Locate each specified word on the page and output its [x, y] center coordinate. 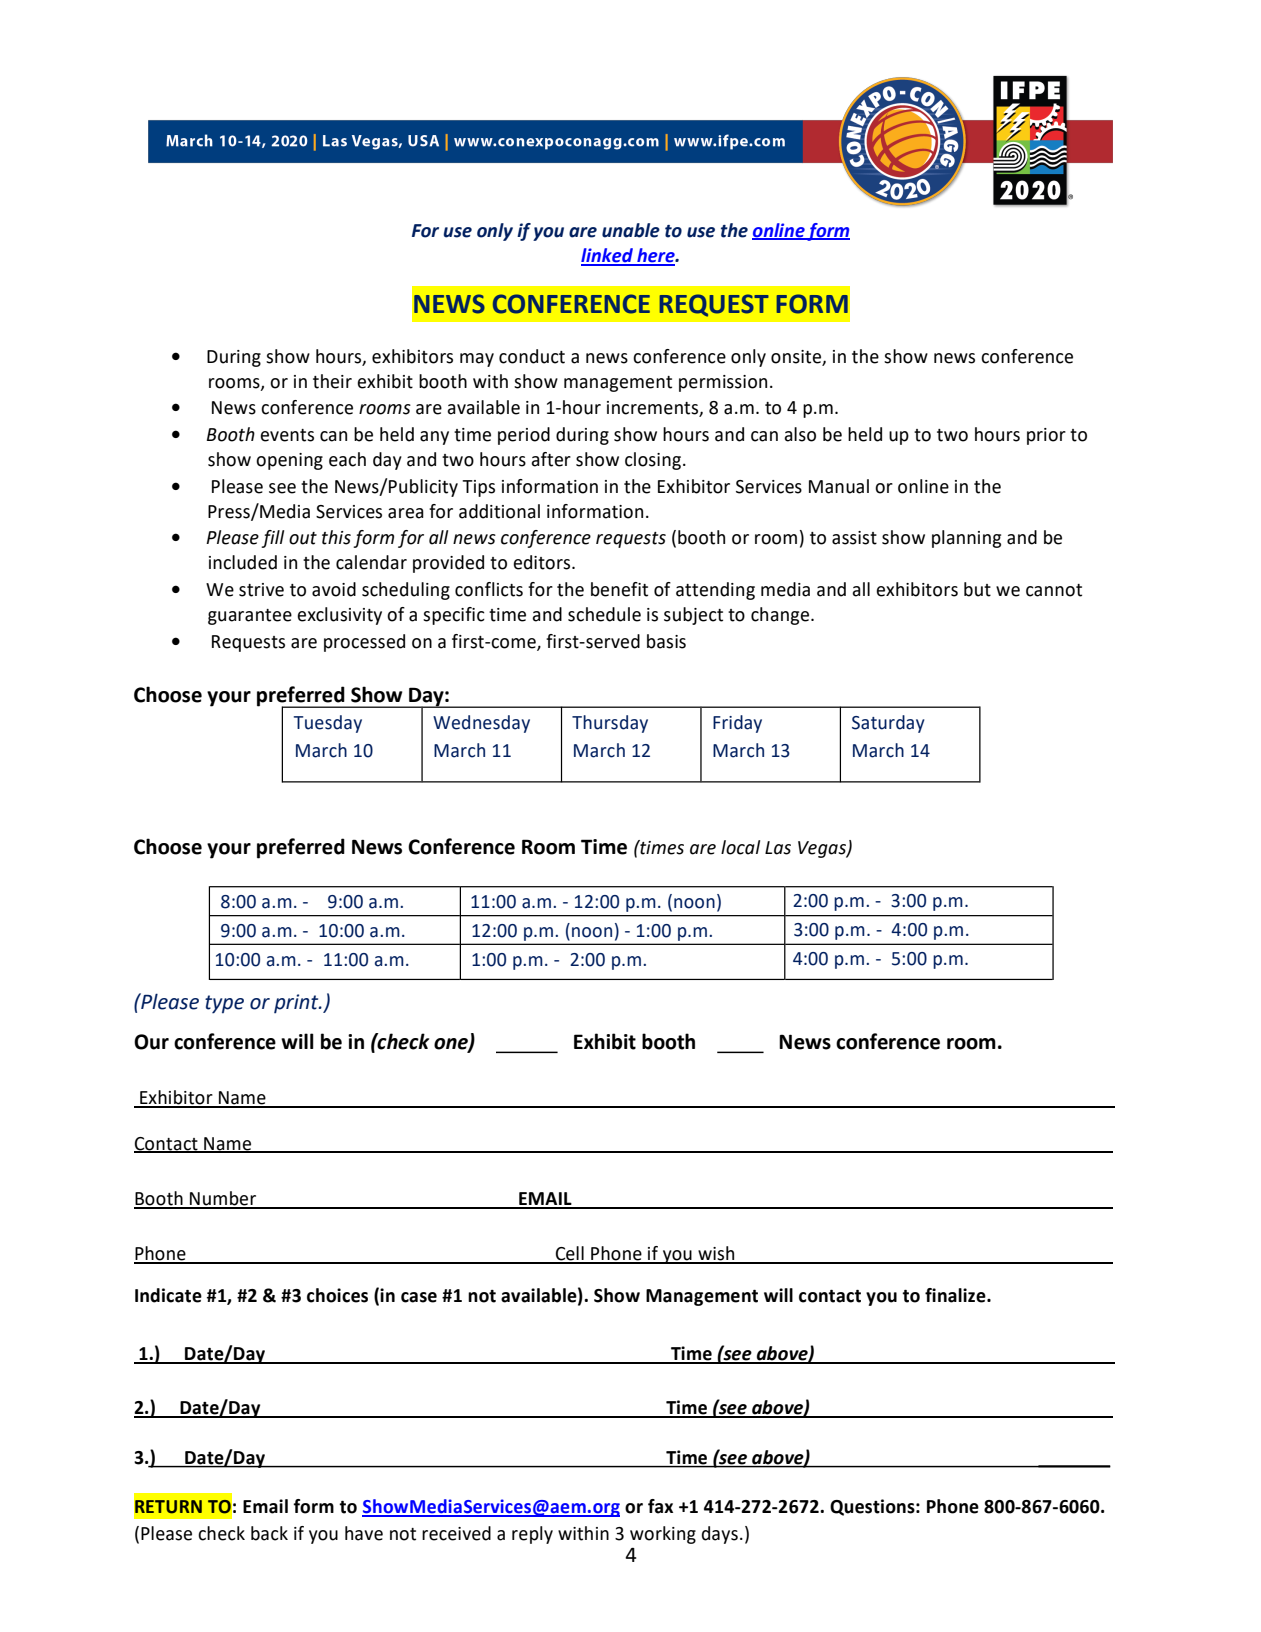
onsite [796, 357]
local [740, 847]
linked [608, 256]
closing [653, 461]
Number [223, 1199]
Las [778, 848]
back [269, 1533]
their [332, 381]
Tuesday [328, 724]
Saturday [888, 724]
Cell [570, 1254]
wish [716, 1254]
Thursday [610, 724]
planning [966, 539]
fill [272, 539]
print [297, 1003]
